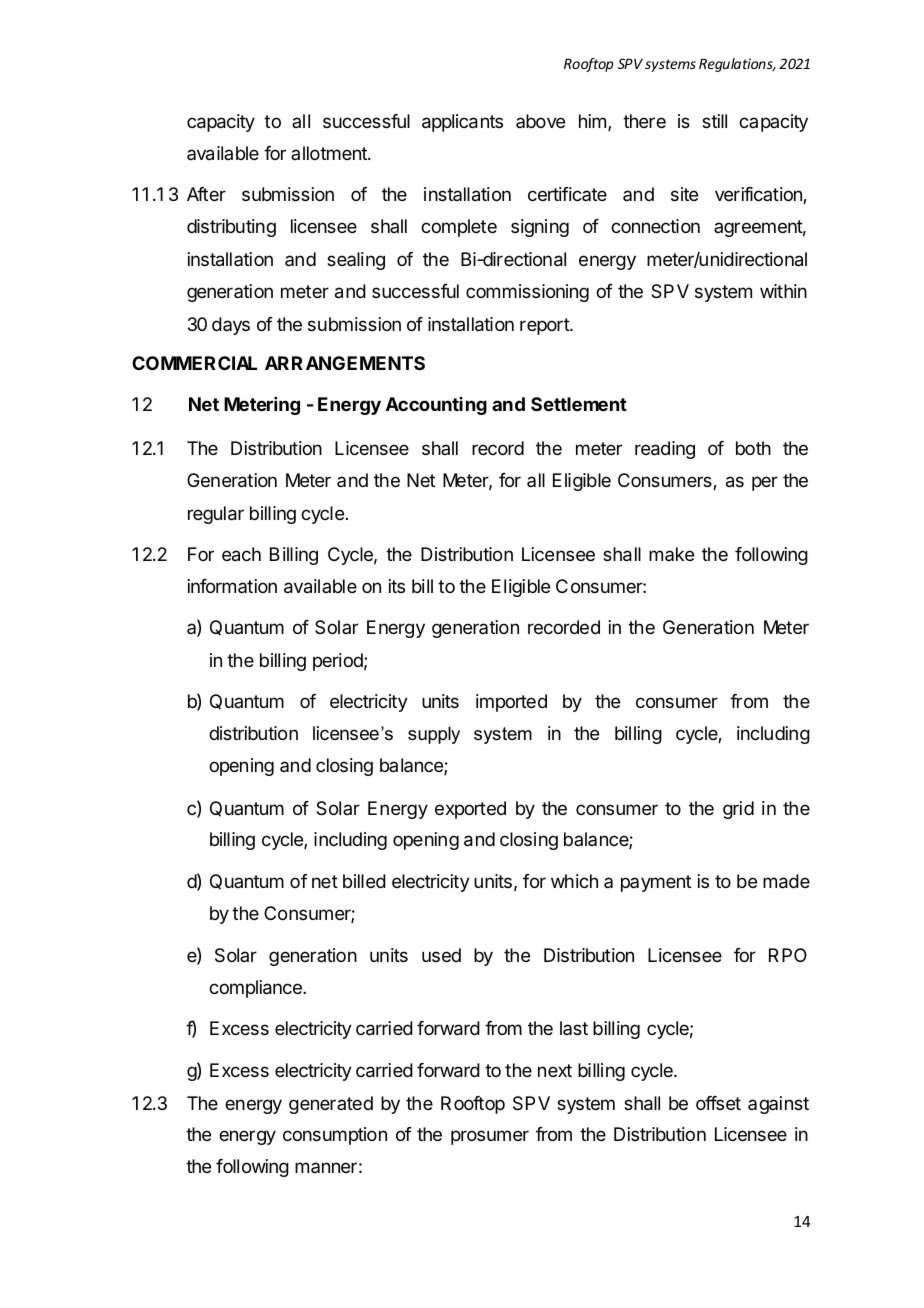 This screenshot has width=924, height=1308. What do you see at coordinates (330, 153) in the screenshot?
I see `allotment` at bounding box center [330, 153].
